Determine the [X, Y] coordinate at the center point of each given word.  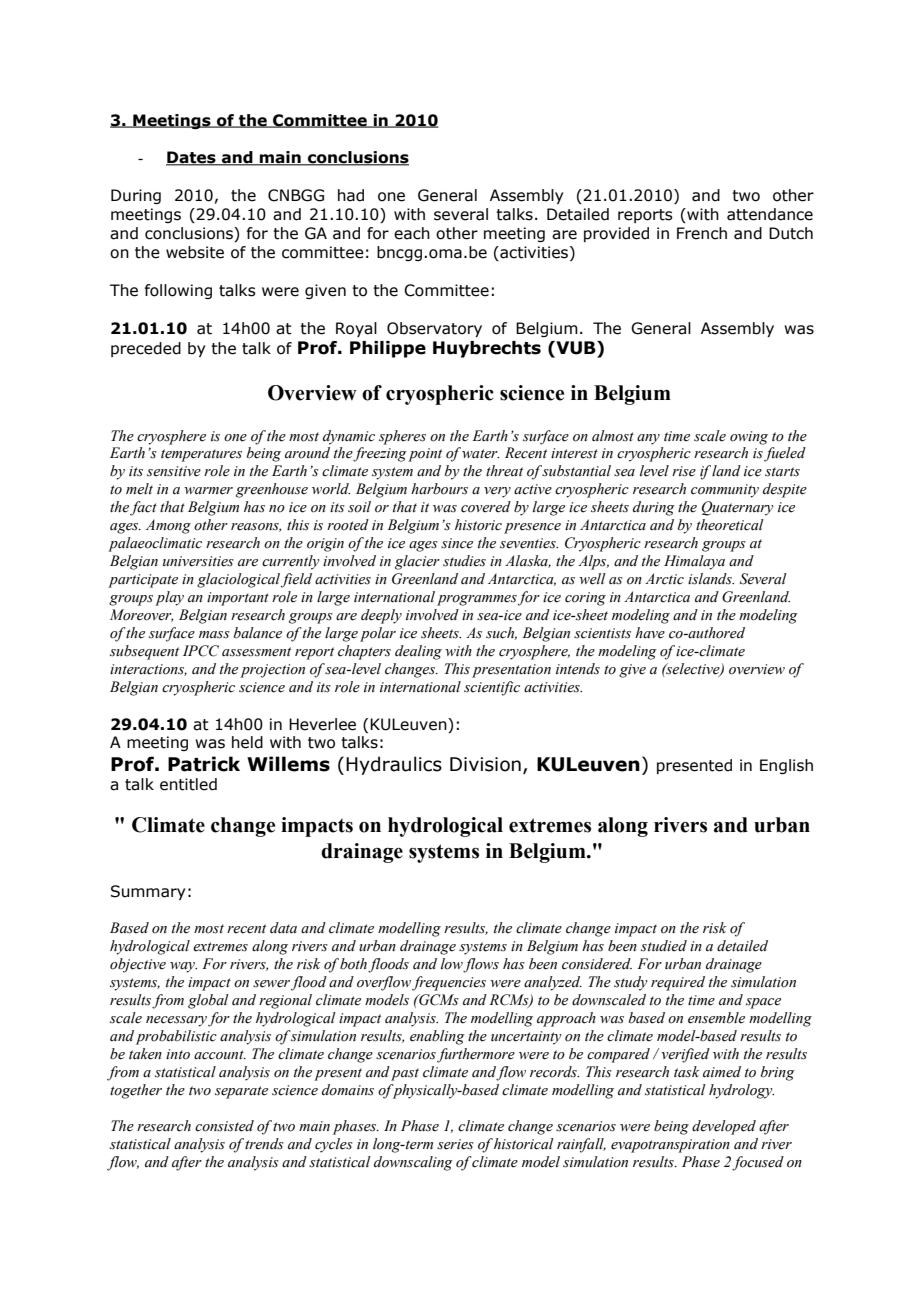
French [702, 233]
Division [485, 764]
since [457, 543]
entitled [188, 784]
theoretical [730, 525]
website [195, 252]
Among [168, 526]
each [412, 233]
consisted [224, 1126]
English [786, 766]
